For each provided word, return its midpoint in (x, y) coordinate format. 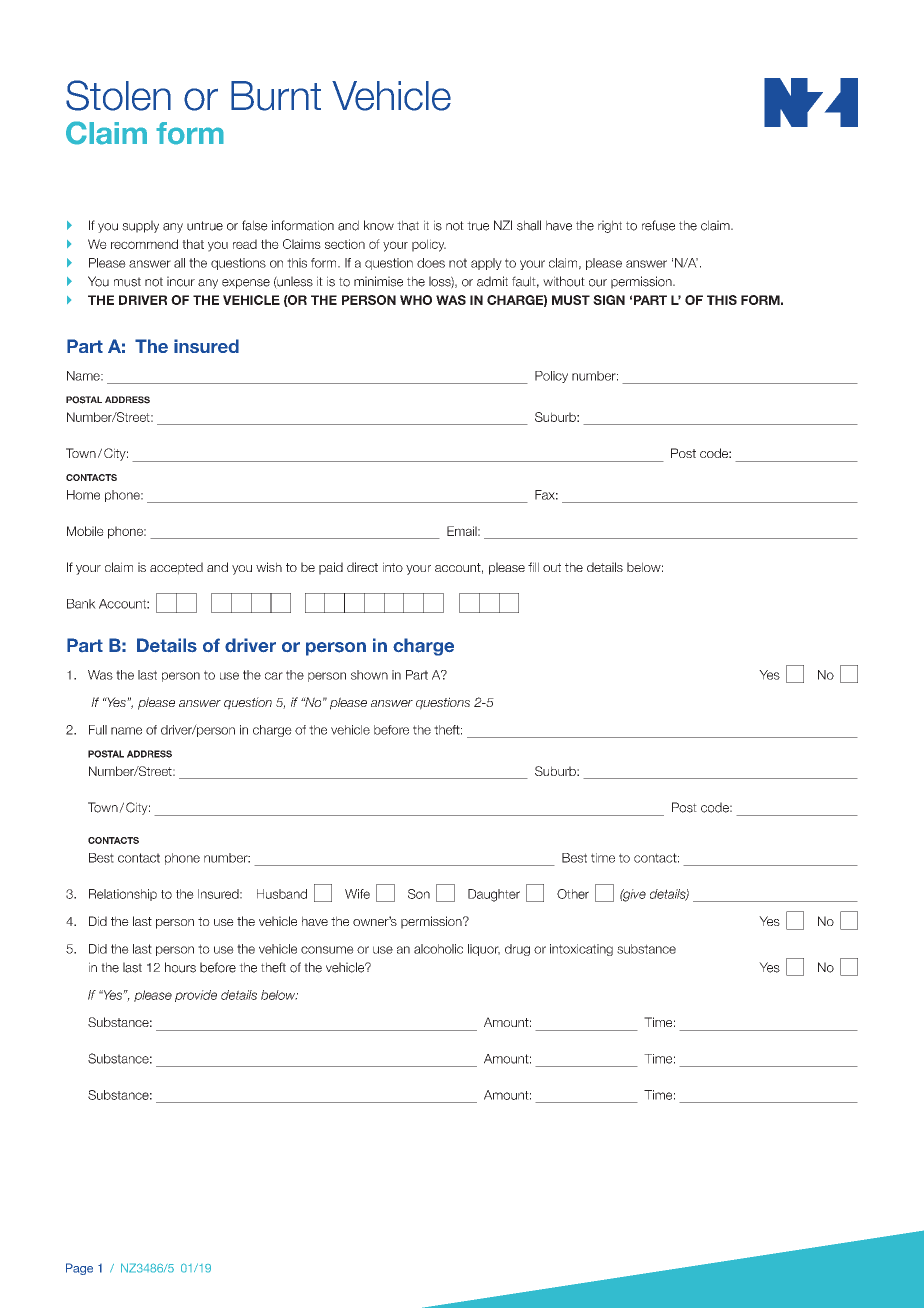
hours (180, 967)
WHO (416, 300)
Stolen (118, 95)
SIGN (609, 300)
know (379, 225)
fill (533, 567)
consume (327, 950)
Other (573, 894)
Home (83, 495)
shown (369, 675)
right (610, 226)
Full (98, 730)
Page (79, 1269)
